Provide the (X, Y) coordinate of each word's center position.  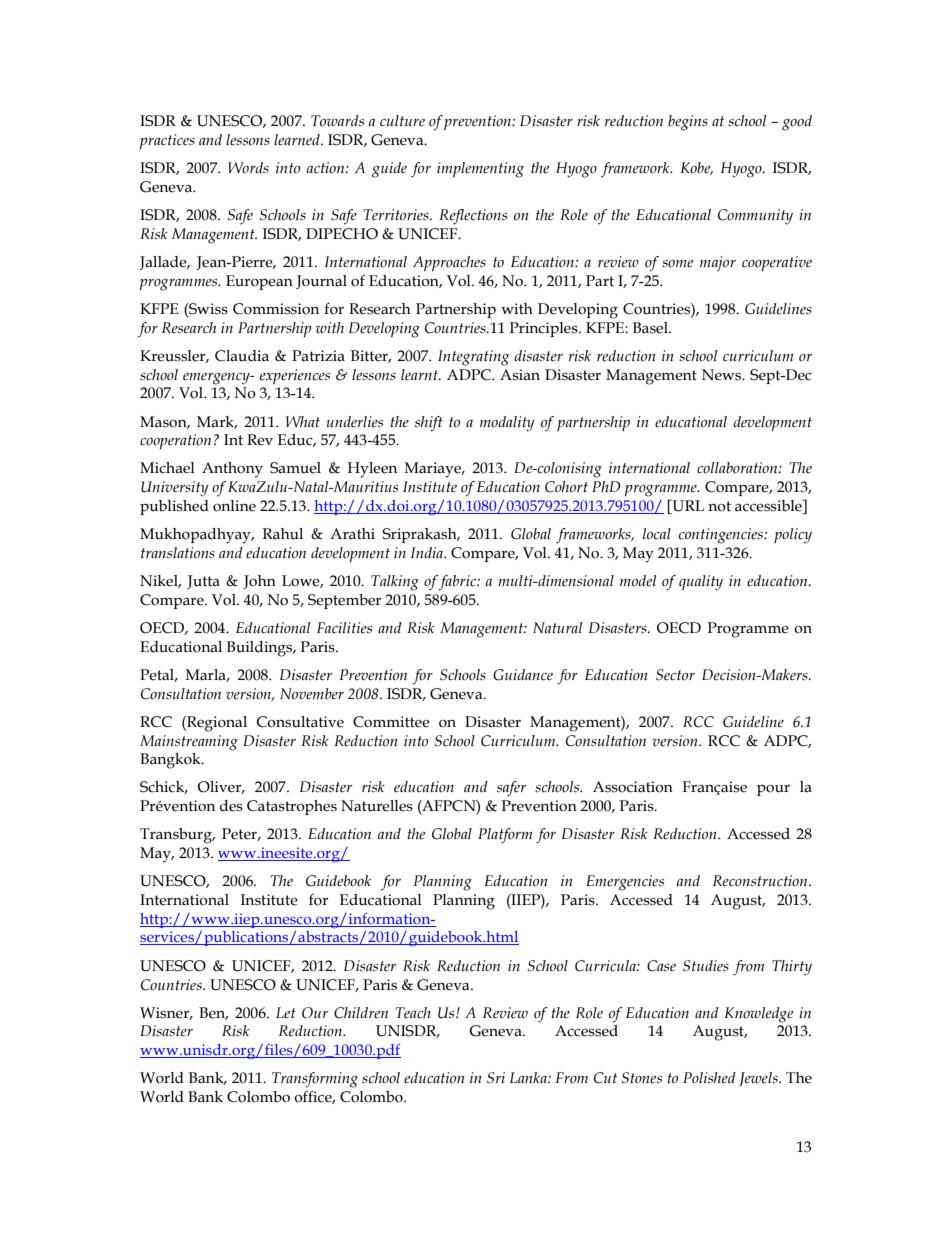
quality (701, 583)
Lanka (529, 1077)
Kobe (697, 168)
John (259, 582)
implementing (480, 170)
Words (248, 168)
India (428, 552)
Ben (213, 1013)
